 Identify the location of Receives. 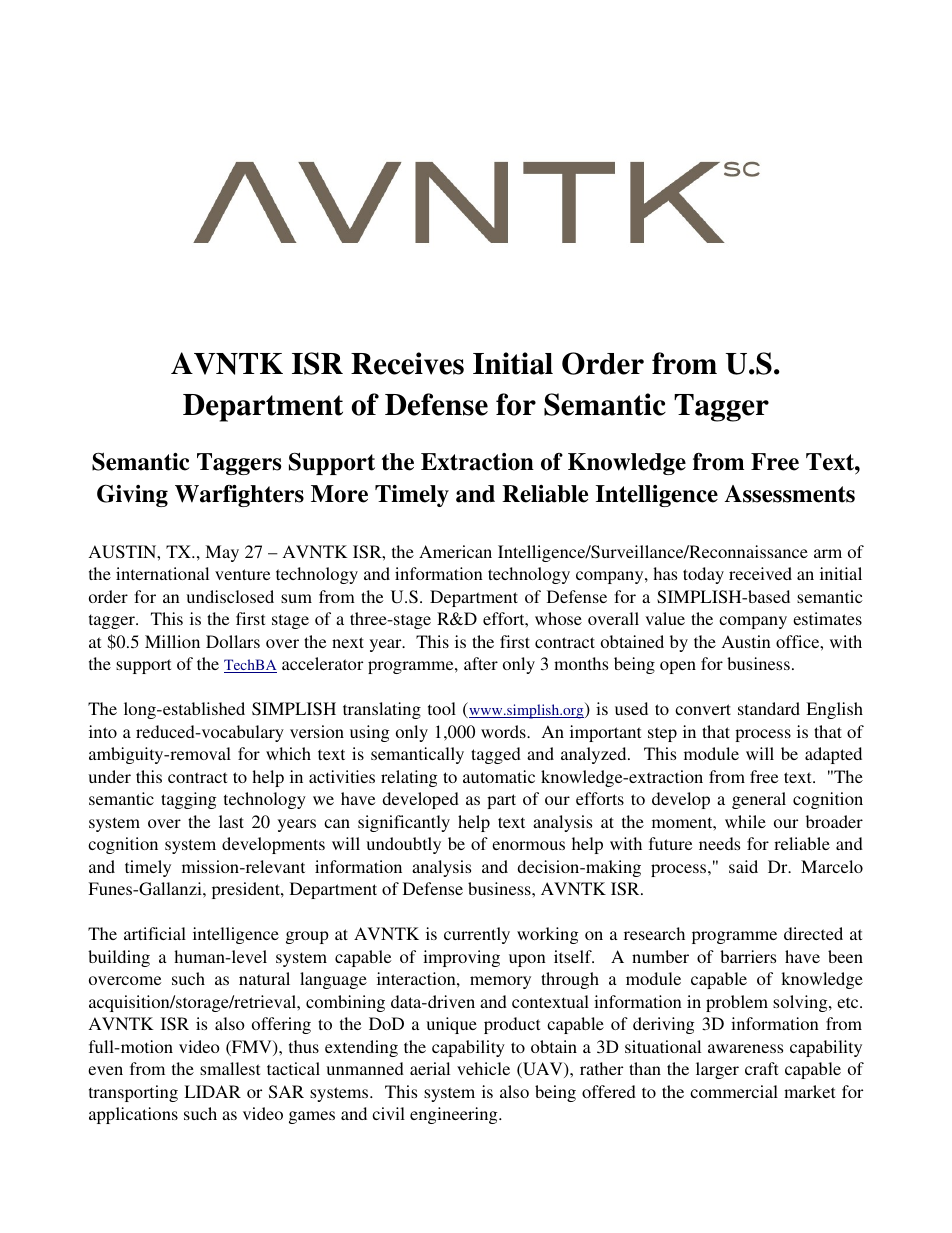
(407, 363).
